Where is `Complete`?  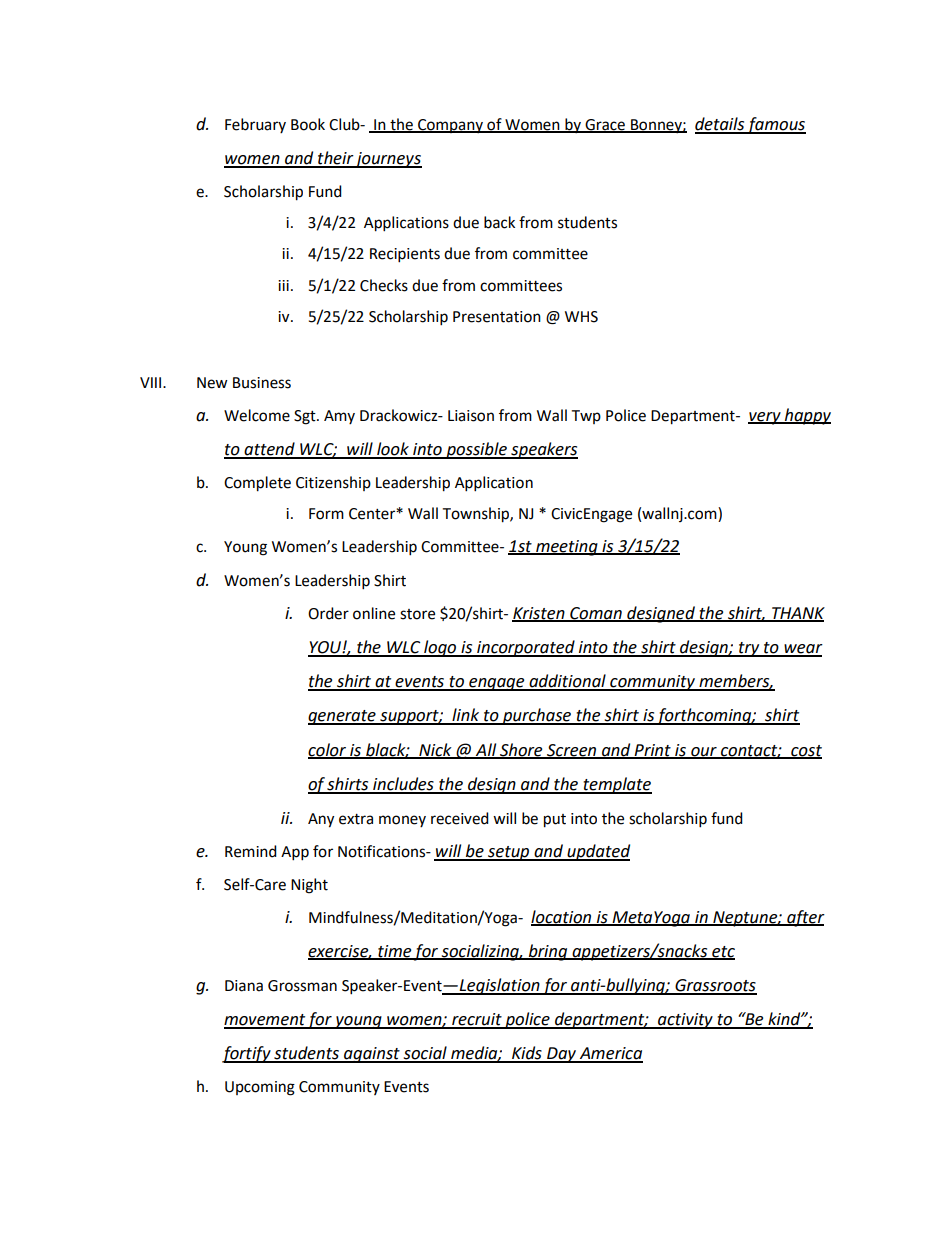
Complete is located at coordinates (257, 484).
